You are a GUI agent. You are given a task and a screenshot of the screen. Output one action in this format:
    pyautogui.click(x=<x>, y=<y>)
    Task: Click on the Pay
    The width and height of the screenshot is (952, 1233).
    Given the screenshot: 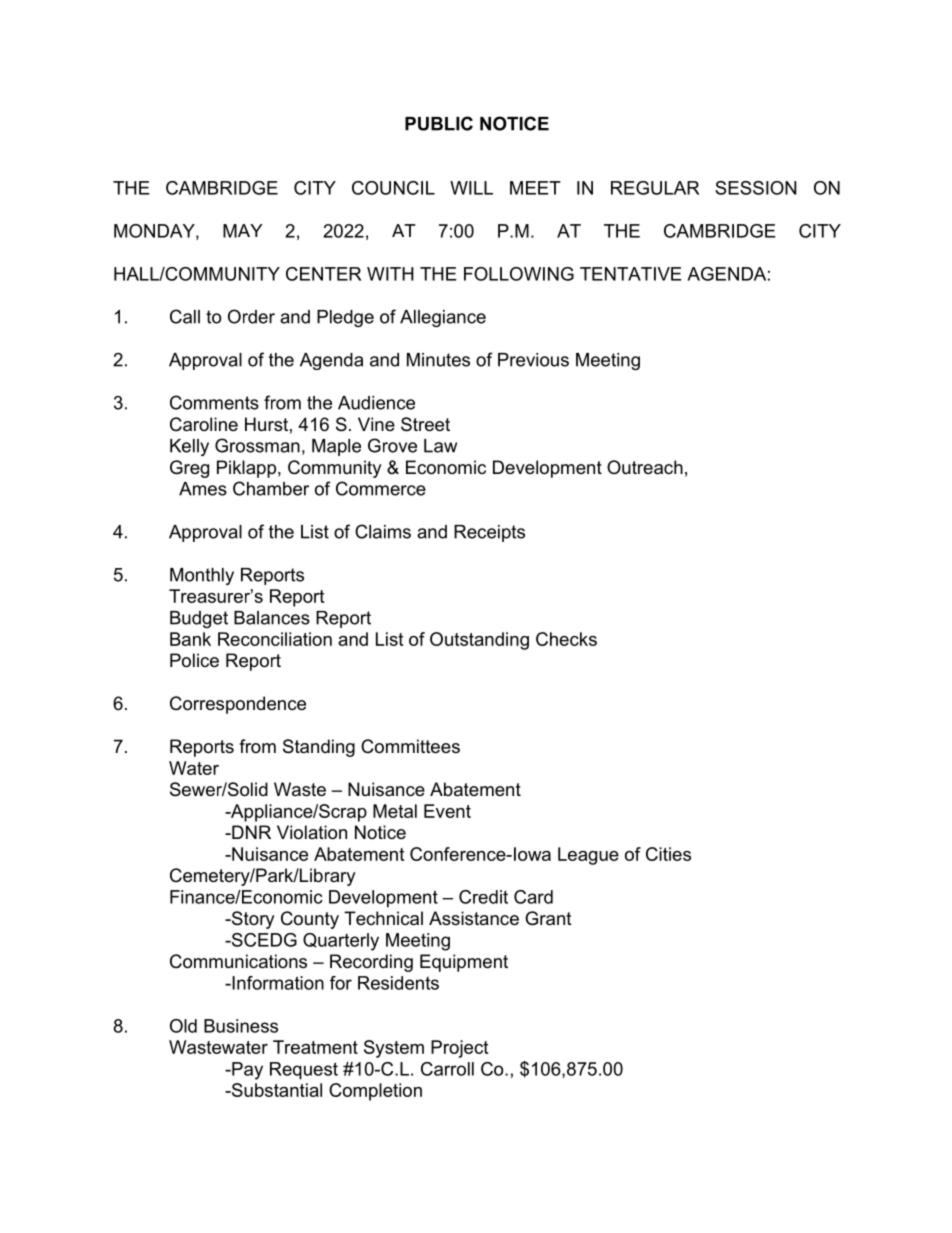 What is the action you would take?
    pyautogui.click(x=246, y=1071)
